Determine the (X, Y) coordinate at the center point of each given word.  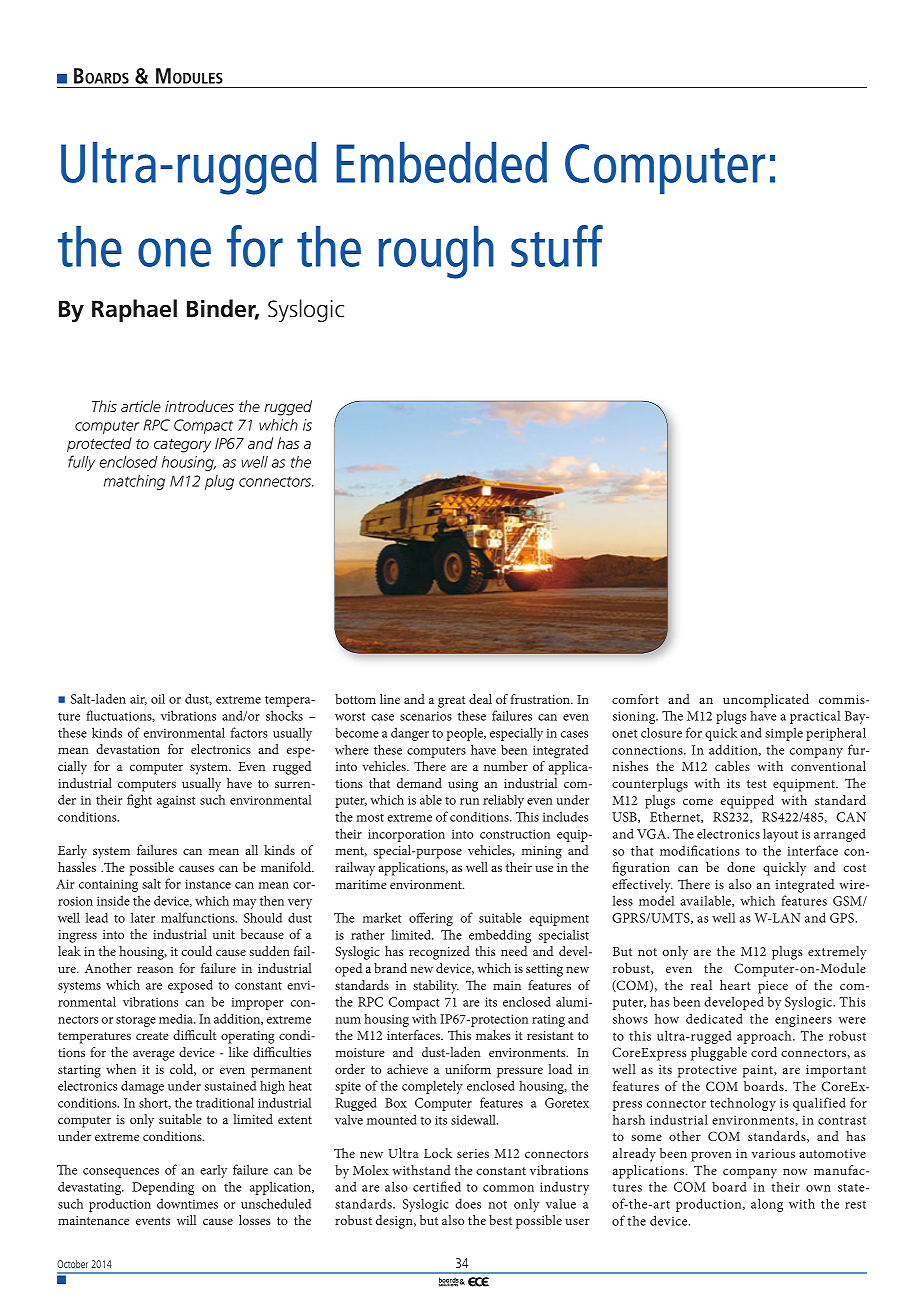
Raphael (134, 310)
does (468, 1203)
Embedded (441, 162)
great (452, 702)
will (186, 1220)
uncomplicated (766, 701)
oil (158, 698)
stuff (557, 246)
